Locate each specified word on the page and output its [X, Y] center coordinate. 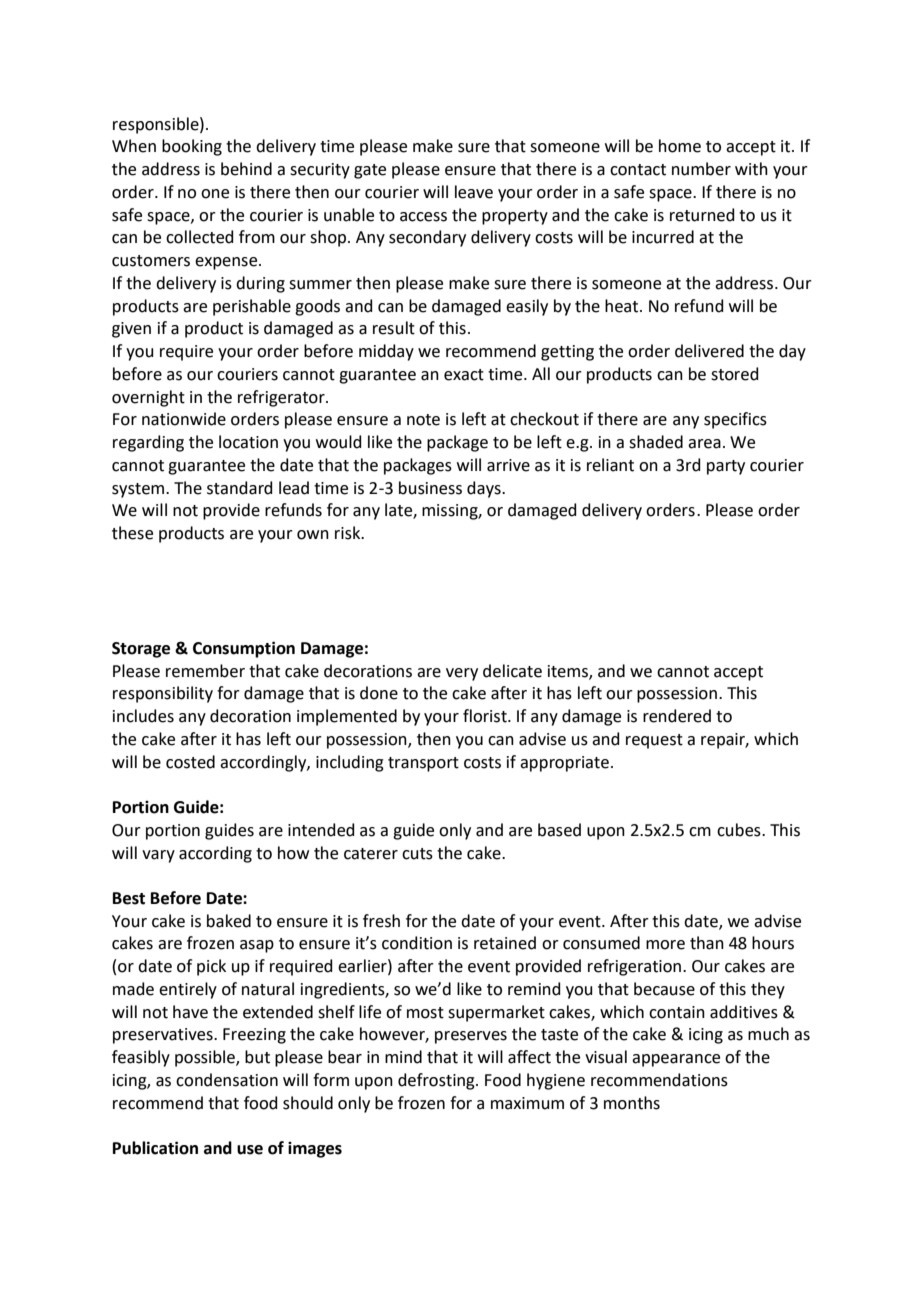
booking [192, 147]
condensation [227, 1080]
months [632, 1103]
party [726, 467]
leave [474, 192]
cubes [740, 830]
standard [240, 488]
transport [423, 764]
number [701, 169]
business [430, 488]
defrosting [437, 1081]
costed [190, 762]
